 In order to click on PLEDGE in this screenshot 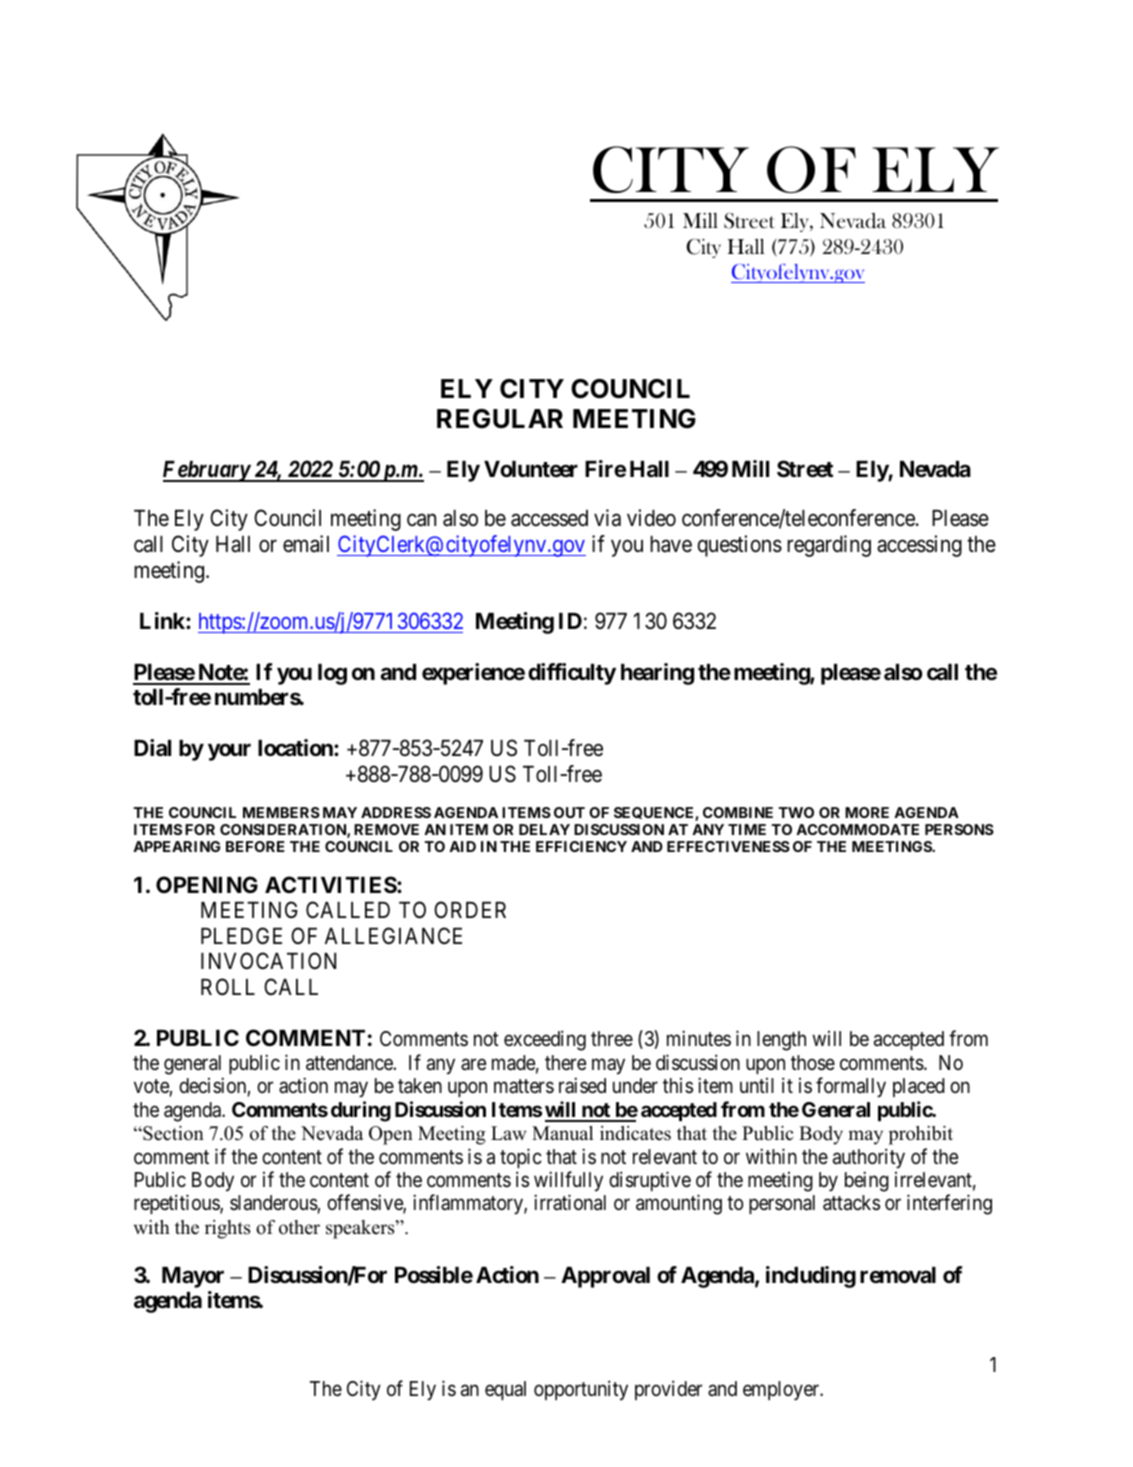, I will do `click(241, 935)`.
